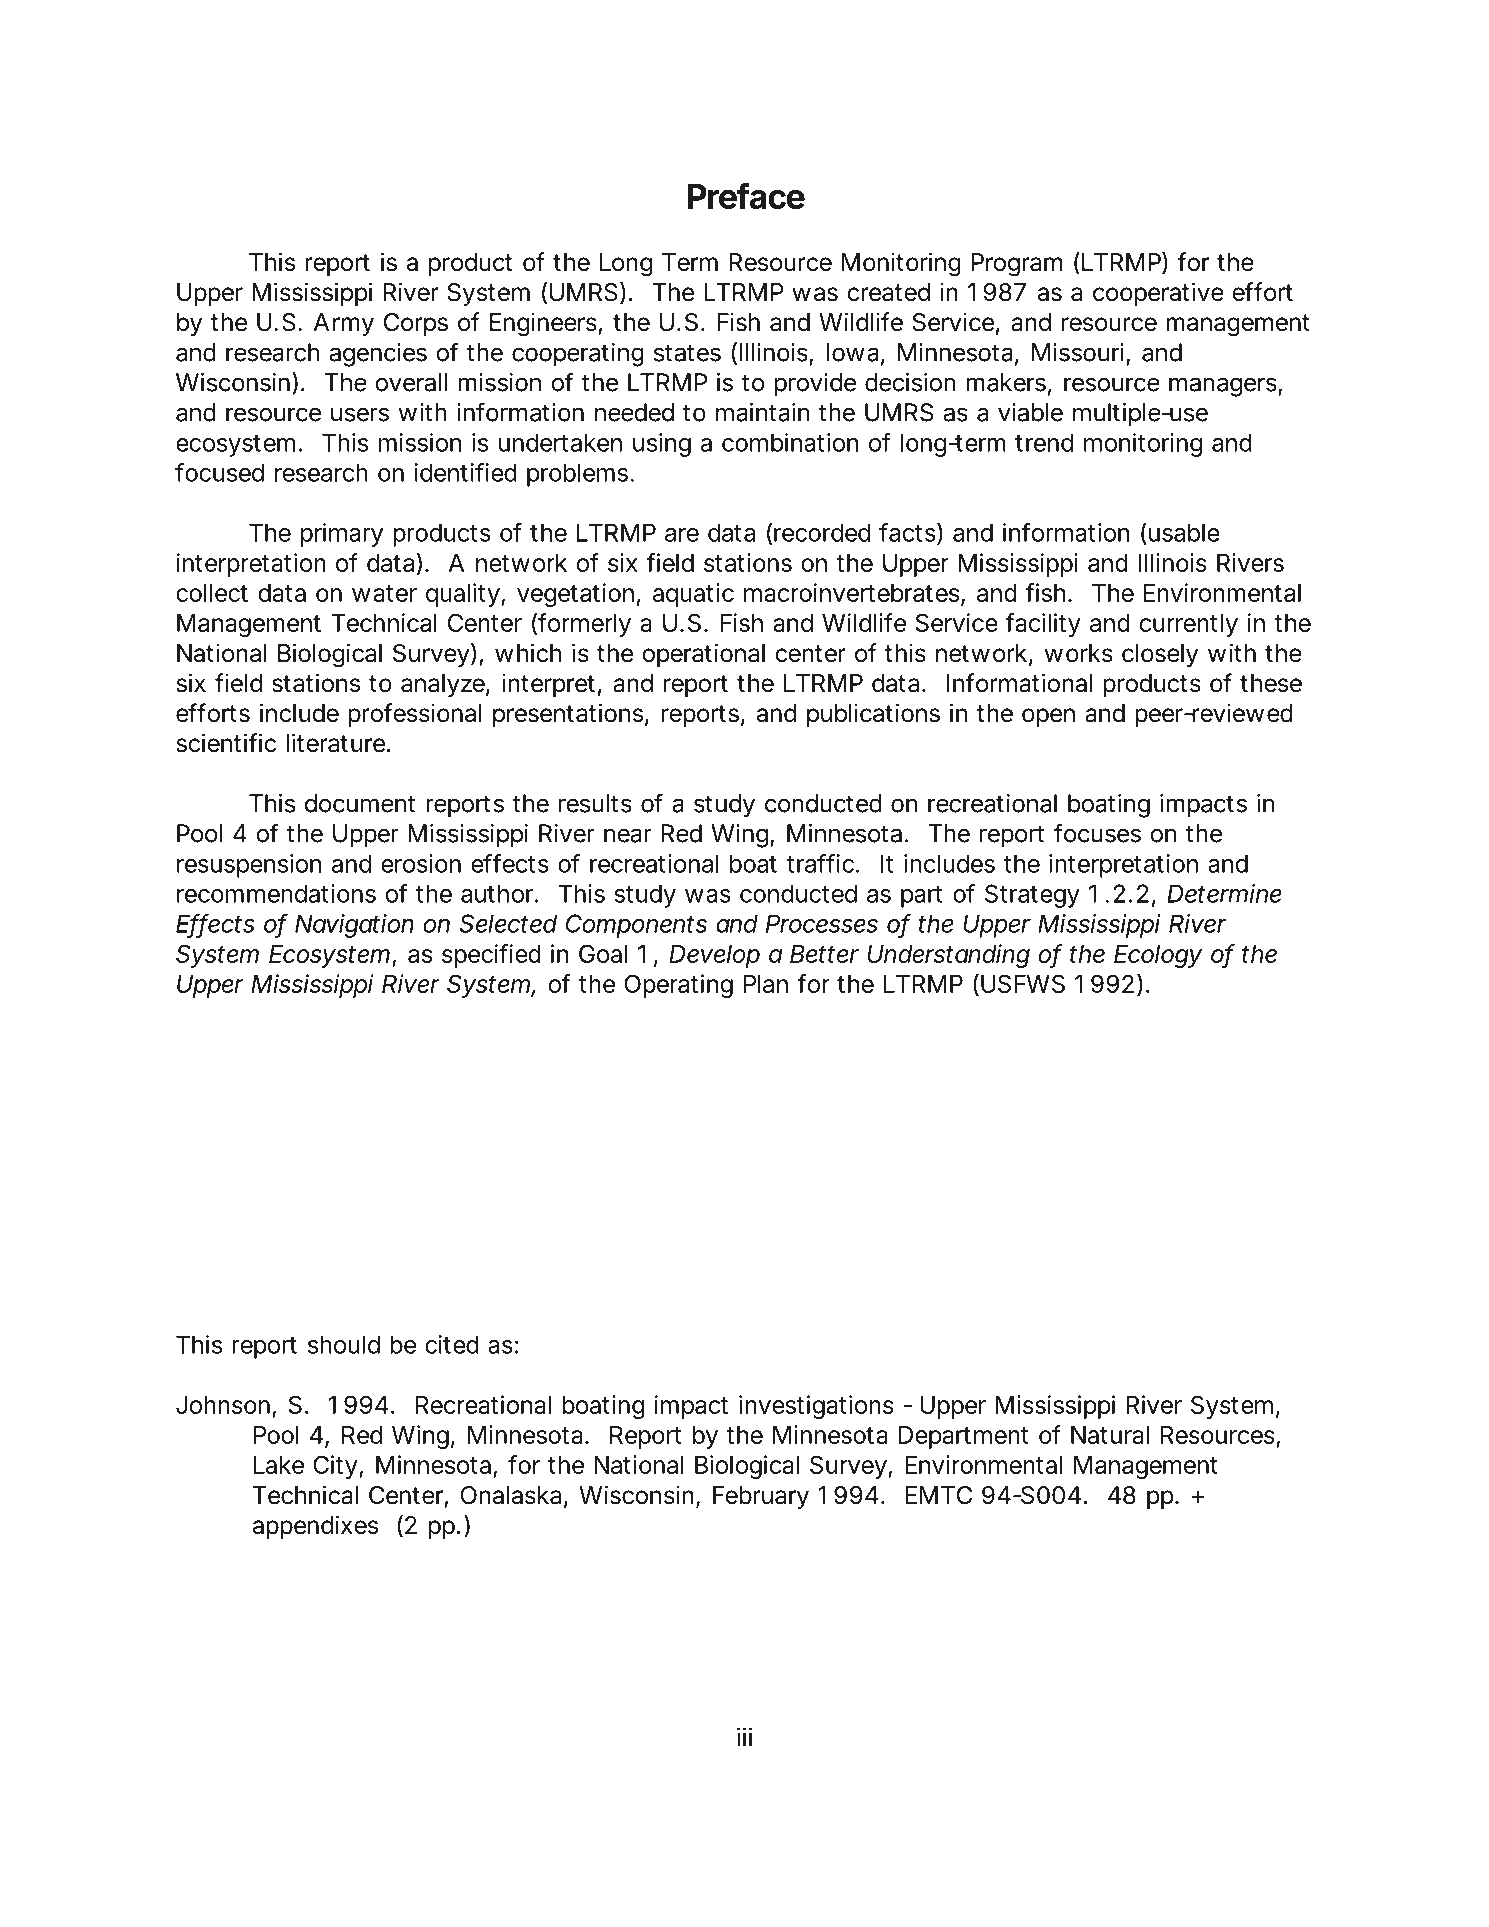  What do you see at coordinates (1158, 956) in the page?
I see `Ecology` at bounding box center [1158, 956].
